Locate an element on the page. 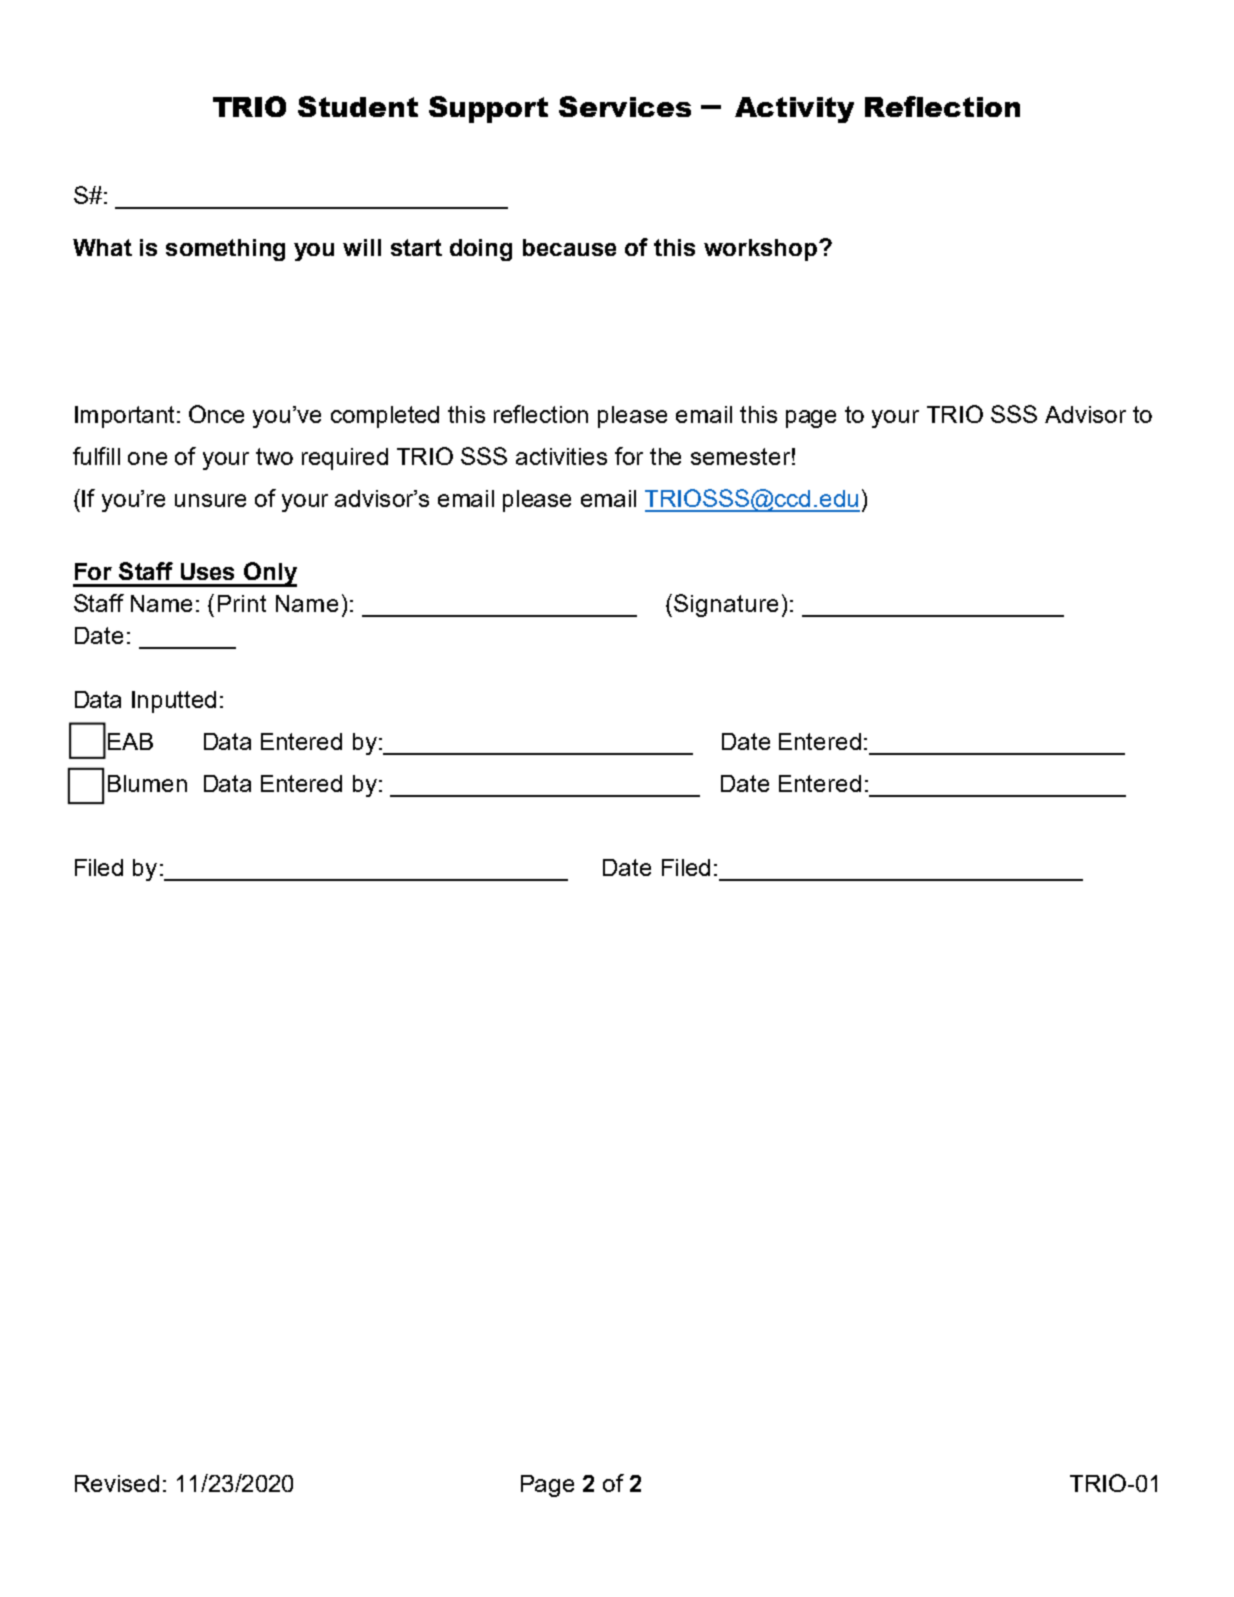 This document has width=1234, height=1597. Blumen is located at coordinates (147, 783).
